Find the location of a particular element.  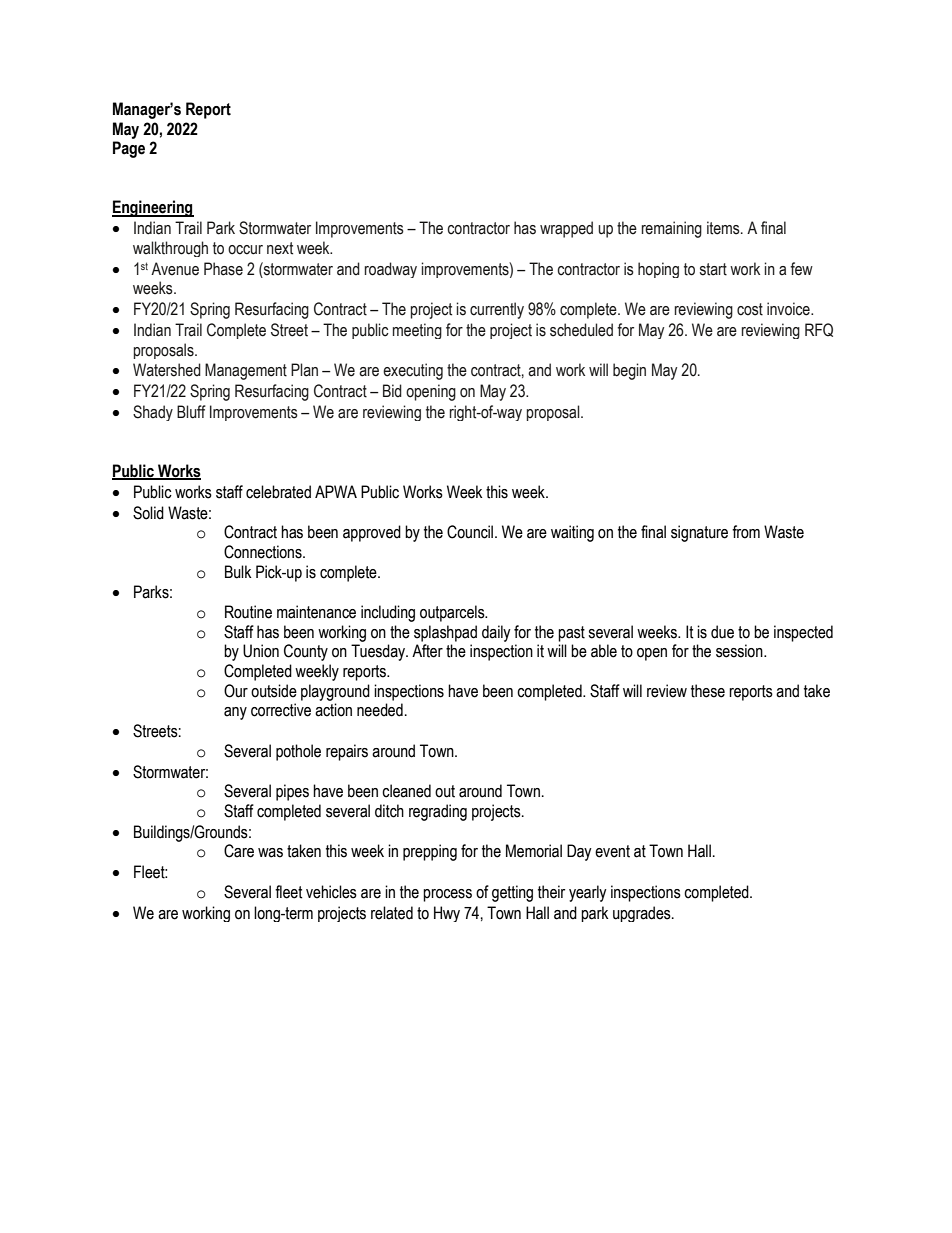

signature is located at coordinates (699, 533).
